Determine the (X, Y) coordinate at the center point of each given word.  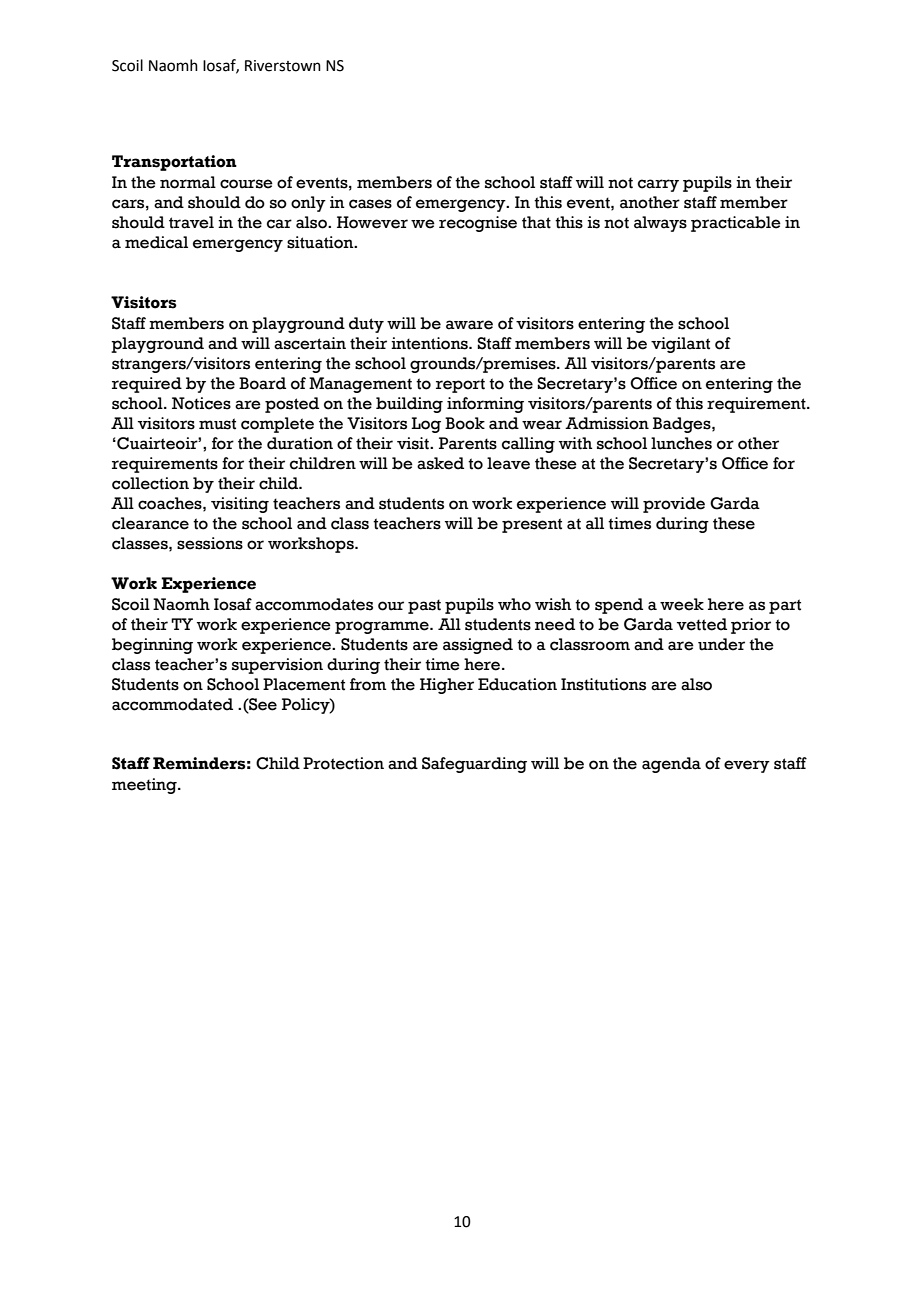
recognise (478, 224)
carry (658, 185)
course (246, 184)
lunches (681, 443)
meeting (145, 786)
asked (440, 463)
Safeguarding (474, 765)
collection (150, 483)
